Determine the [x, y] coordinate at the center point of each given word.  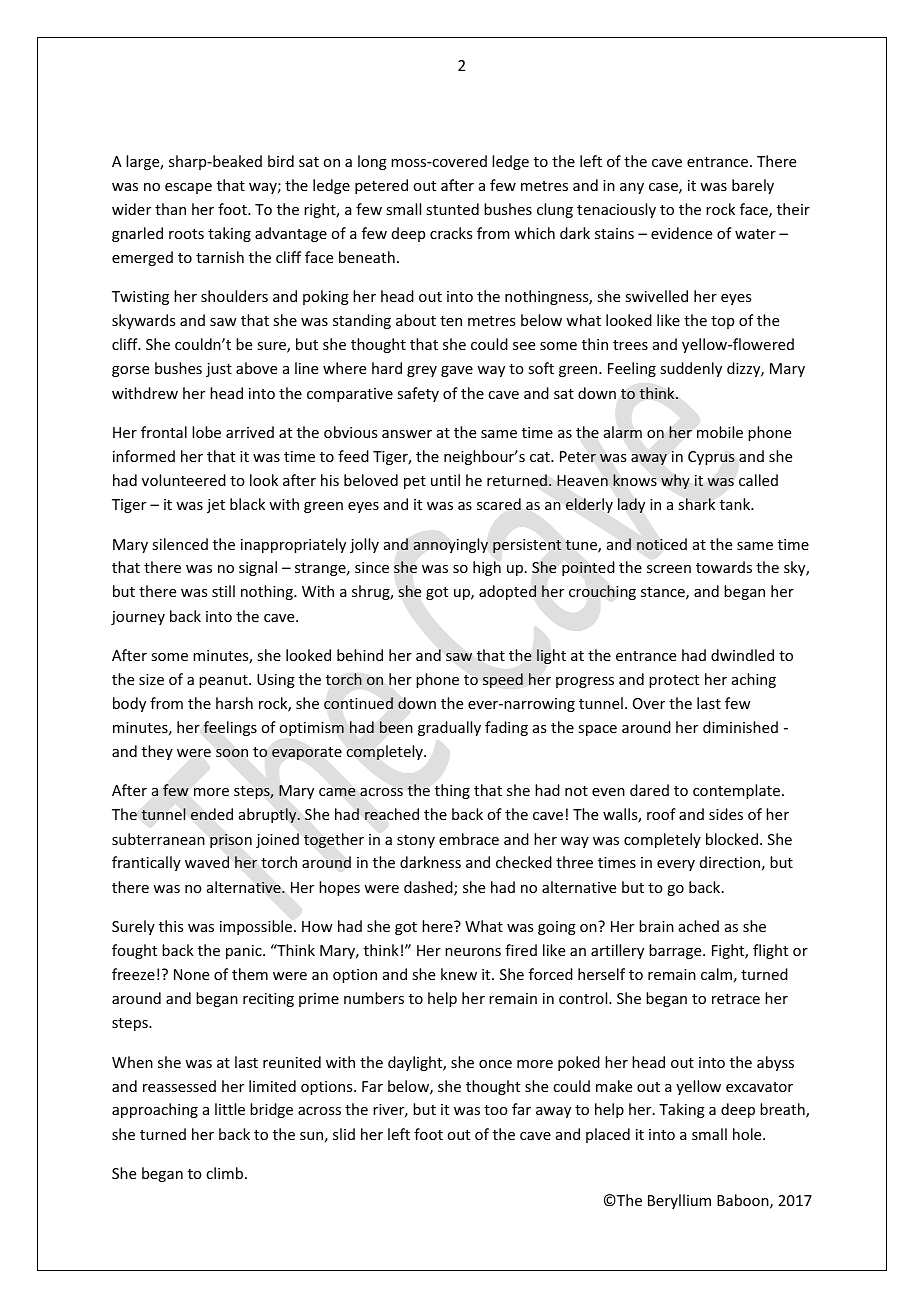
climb [226, 1173]
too [496, 1110]
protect [674, 681]
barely [753, 186]
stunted [452, 209]
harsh [234, 703]
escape [188, 188]
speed [503, 680]
